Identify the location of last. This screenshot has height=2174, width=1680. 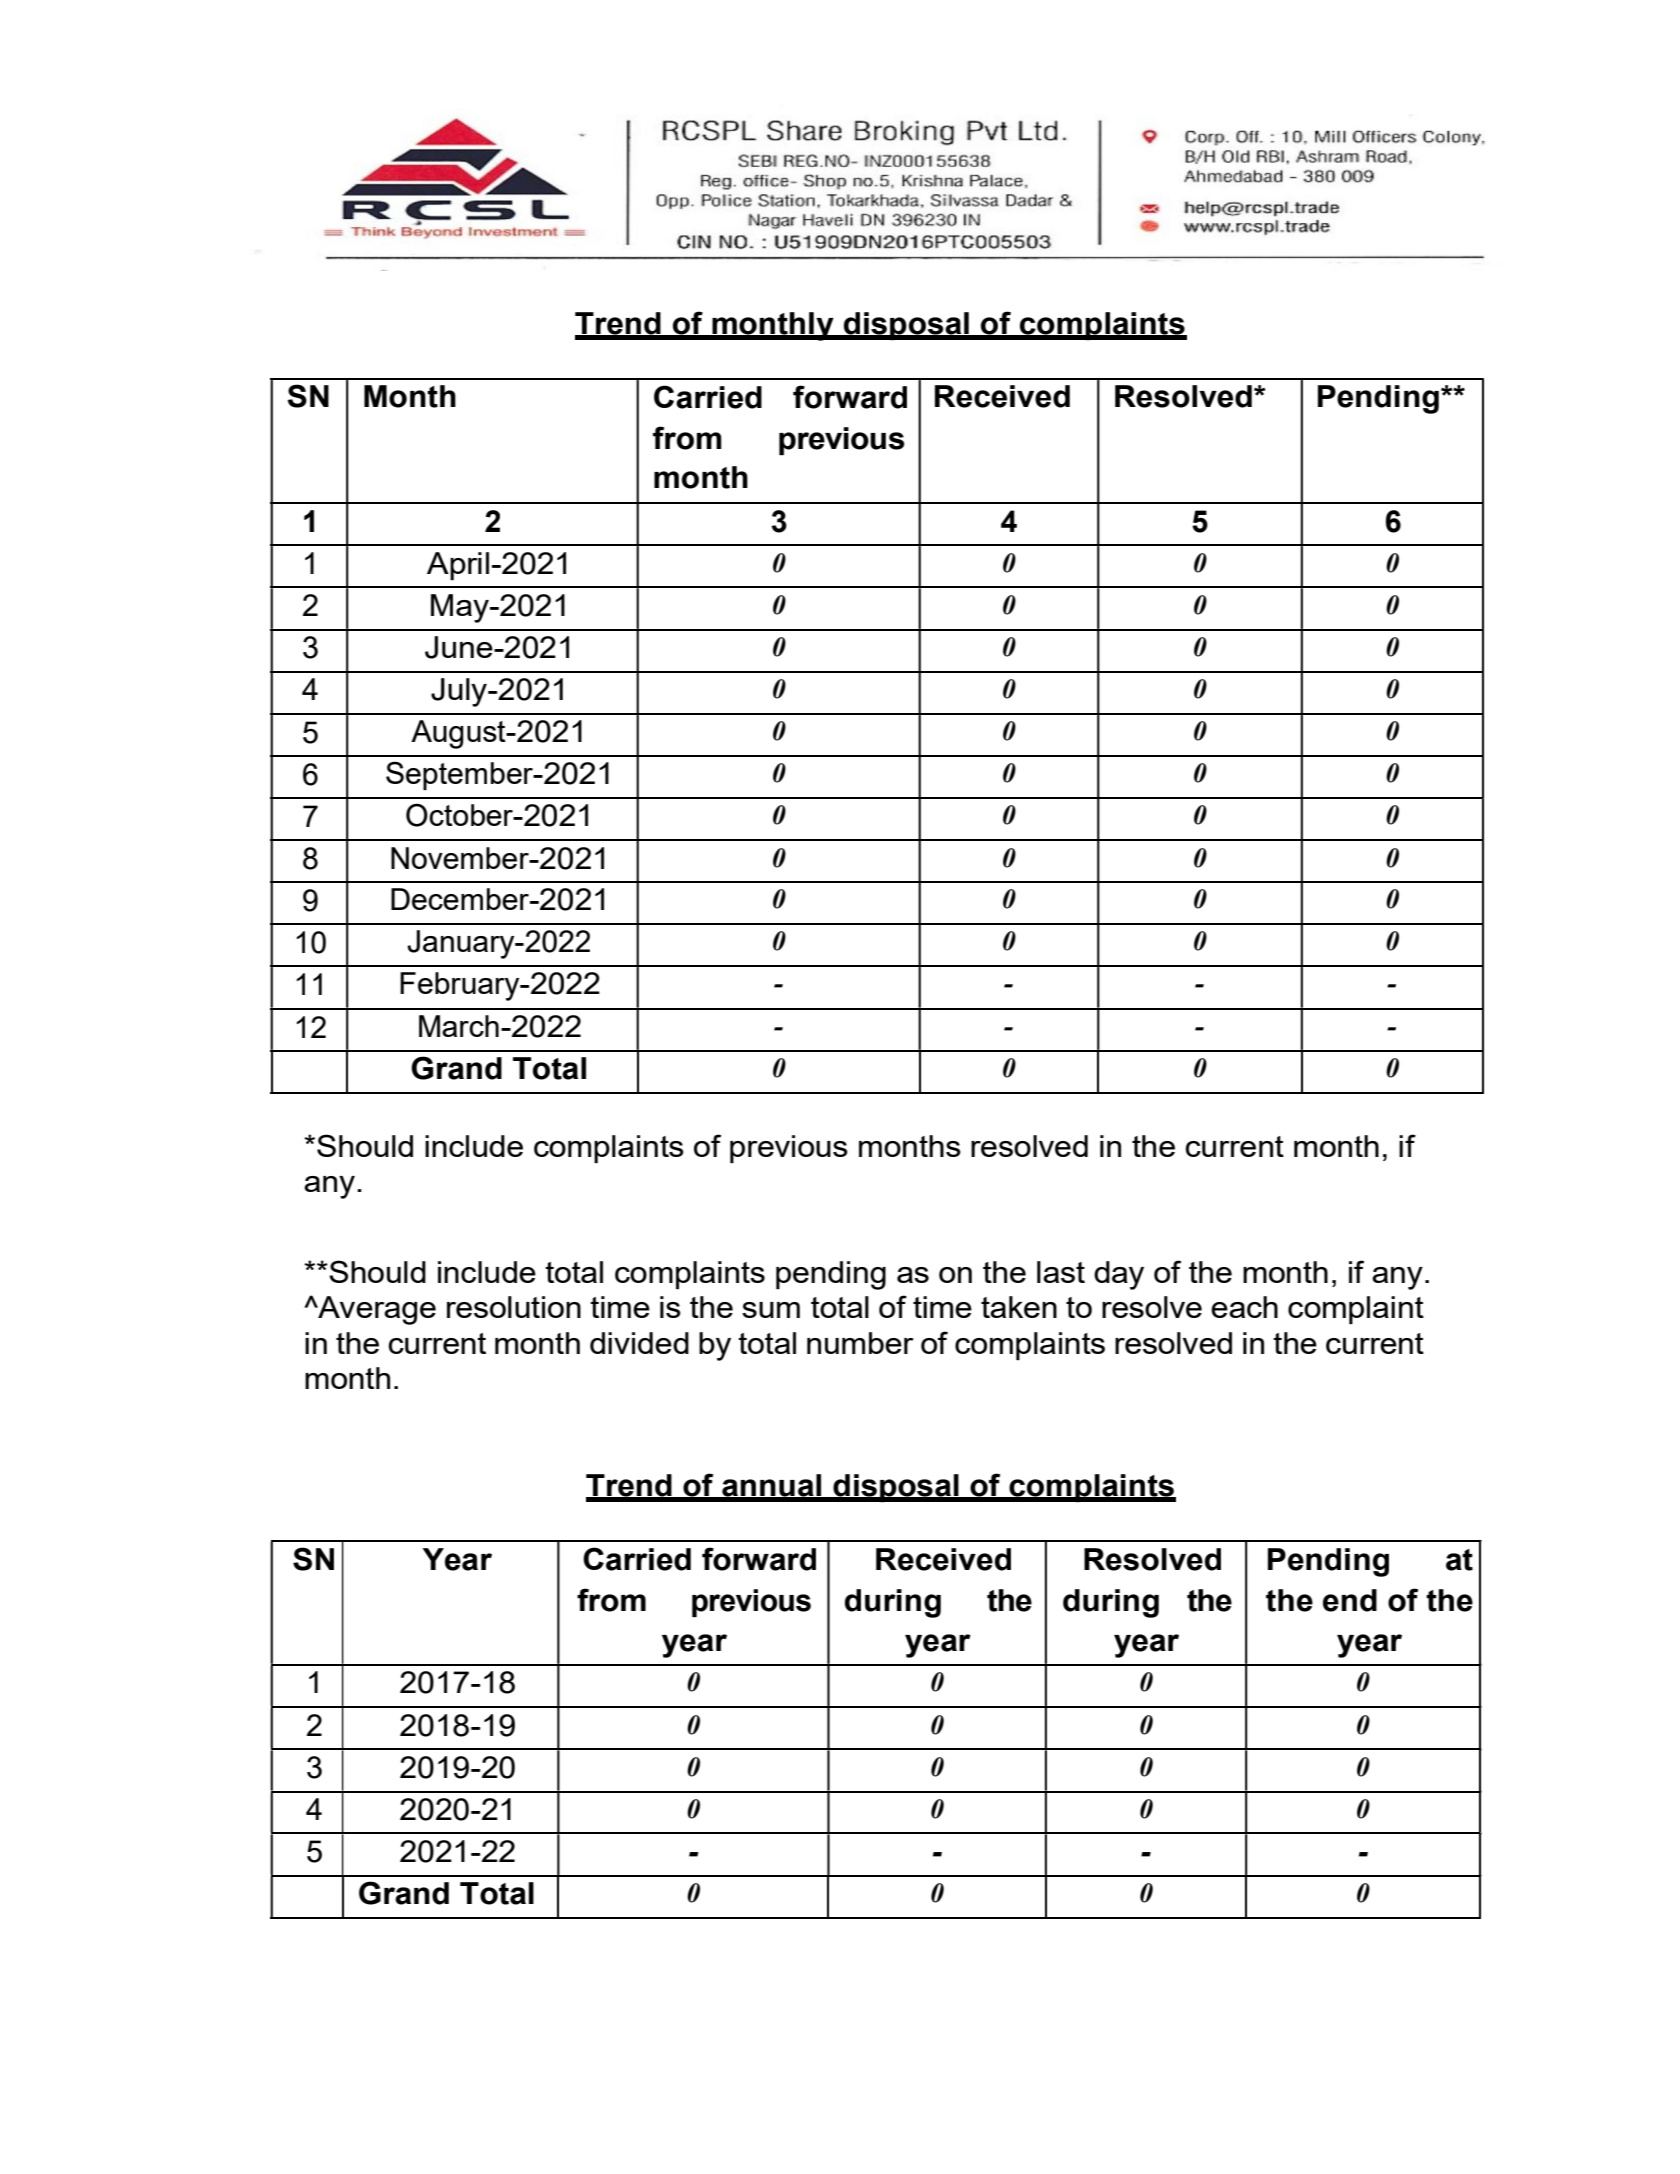
(1061, 1272).
